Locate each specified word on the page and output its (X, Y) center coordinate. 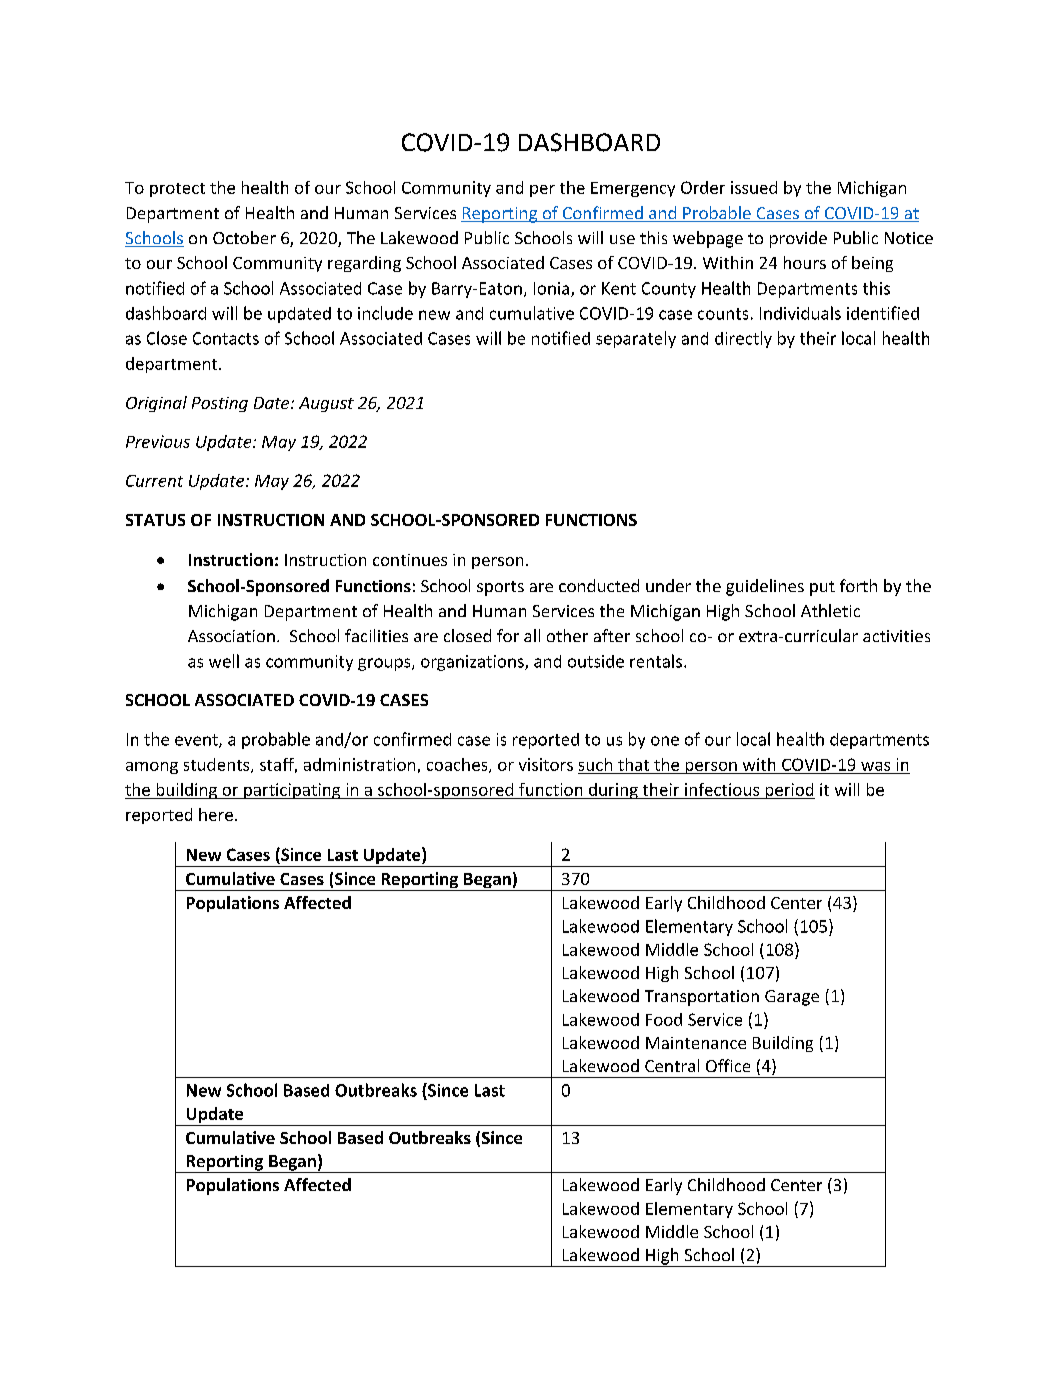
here (216, 814)
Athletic (830, 610)
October (244, 237)
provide (798, 239)
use (622, 239)
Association (231, 636)
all (532, 635)
